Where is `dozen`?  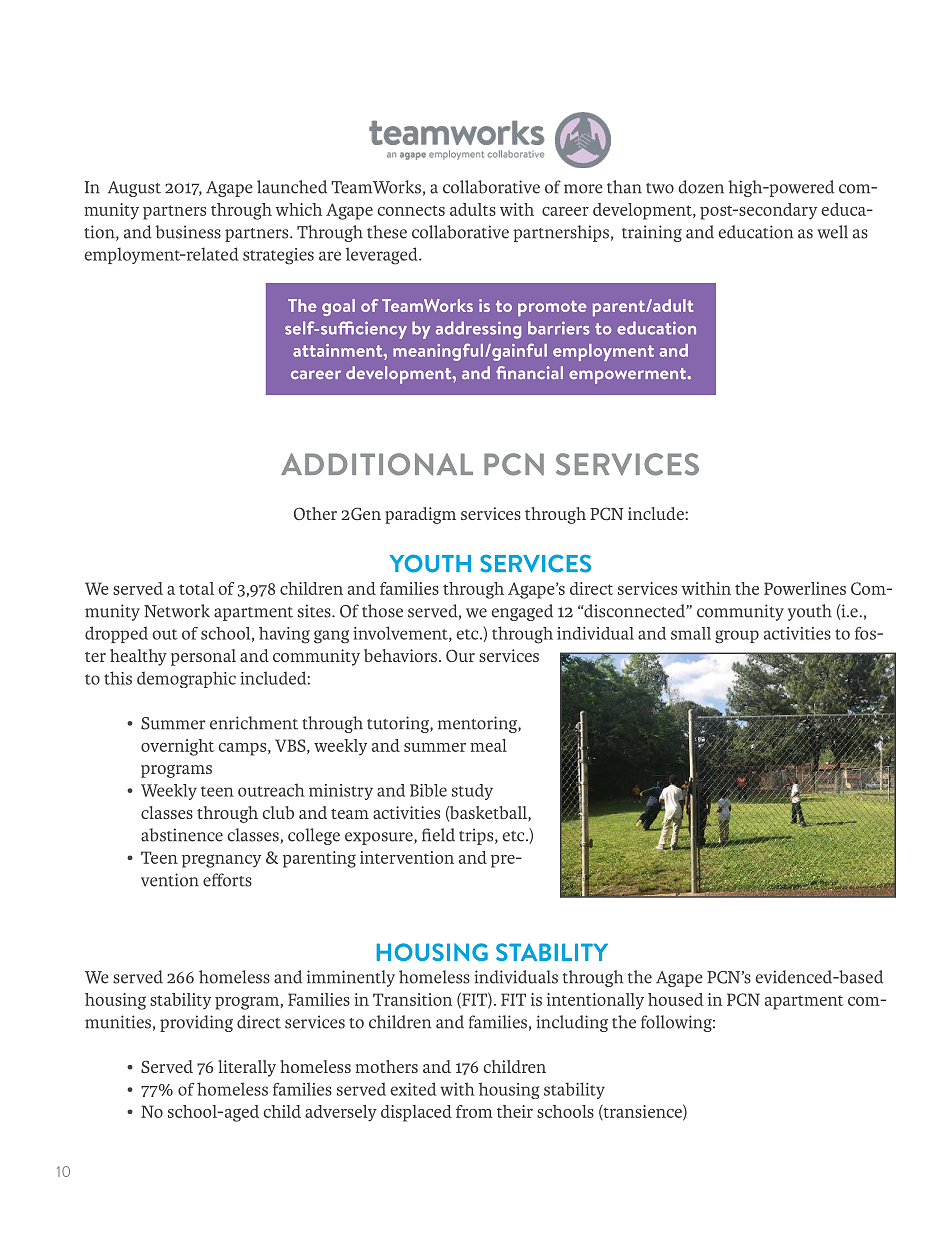 dozen is located at coordinates (701, 187).
